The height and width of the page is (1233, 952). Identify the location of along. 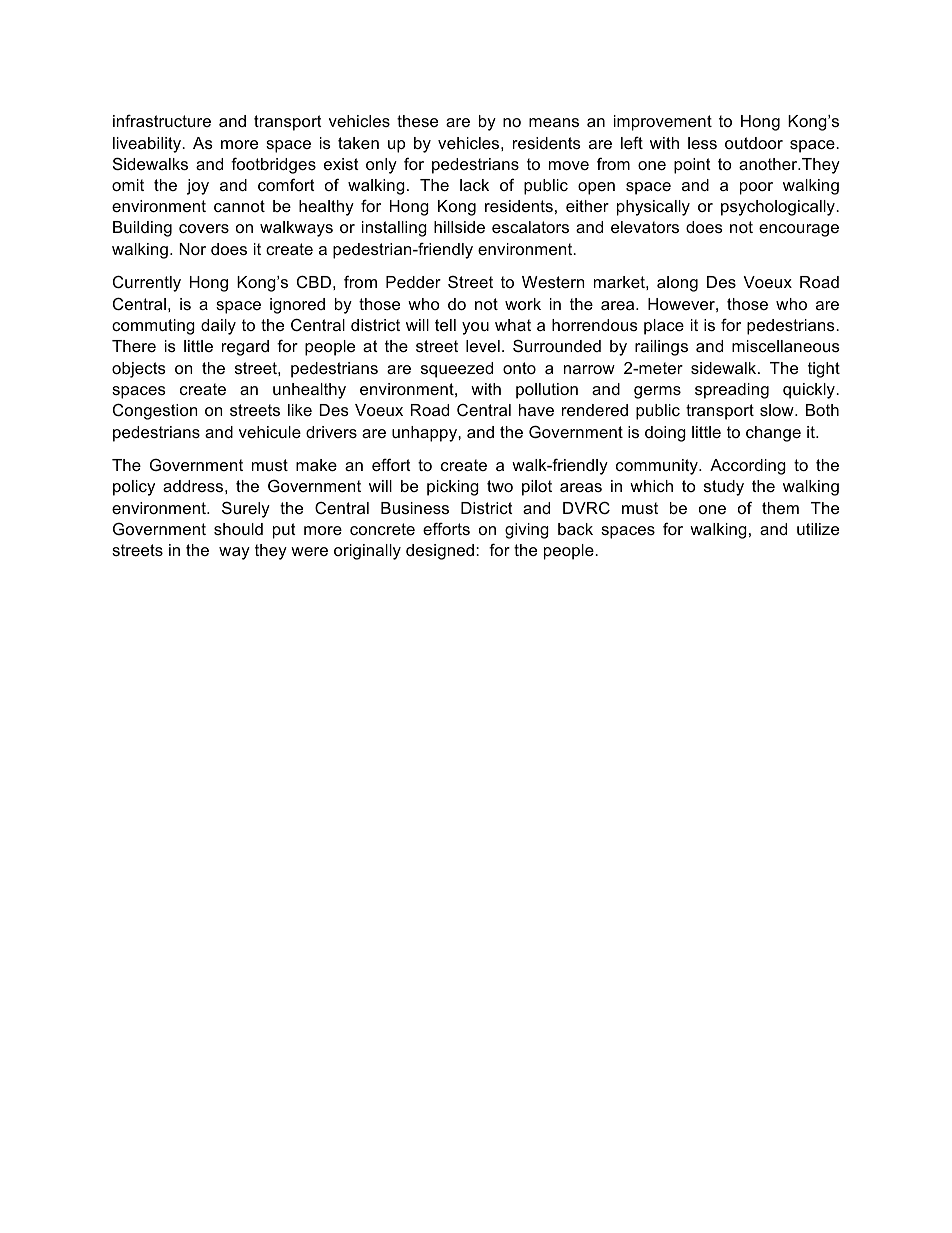
(677, 284).
